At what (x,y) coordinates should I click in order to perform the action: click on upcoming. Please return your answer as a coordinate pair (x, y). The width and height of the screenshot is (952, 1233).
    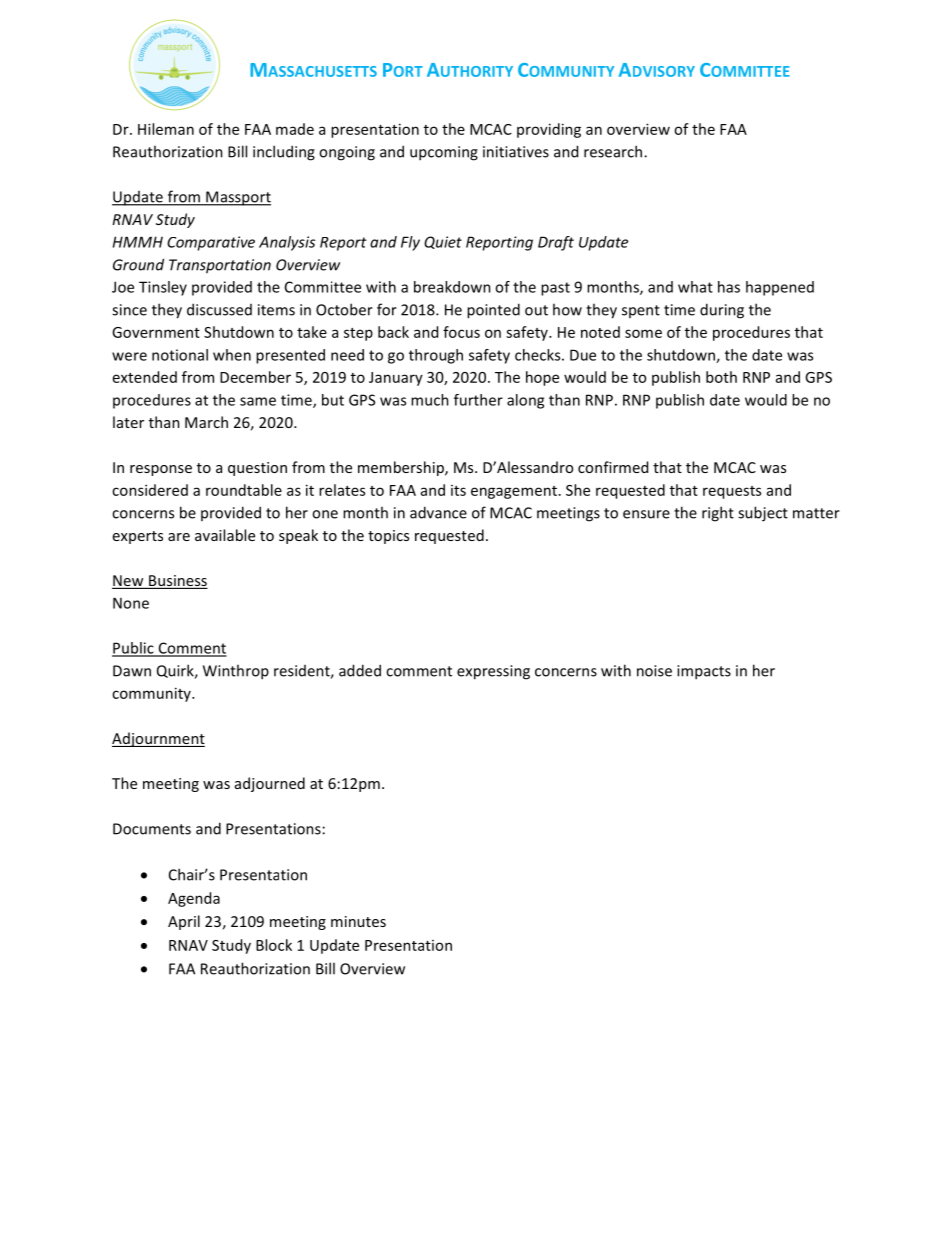
    Looking at the image, I should click on (444, 153).
